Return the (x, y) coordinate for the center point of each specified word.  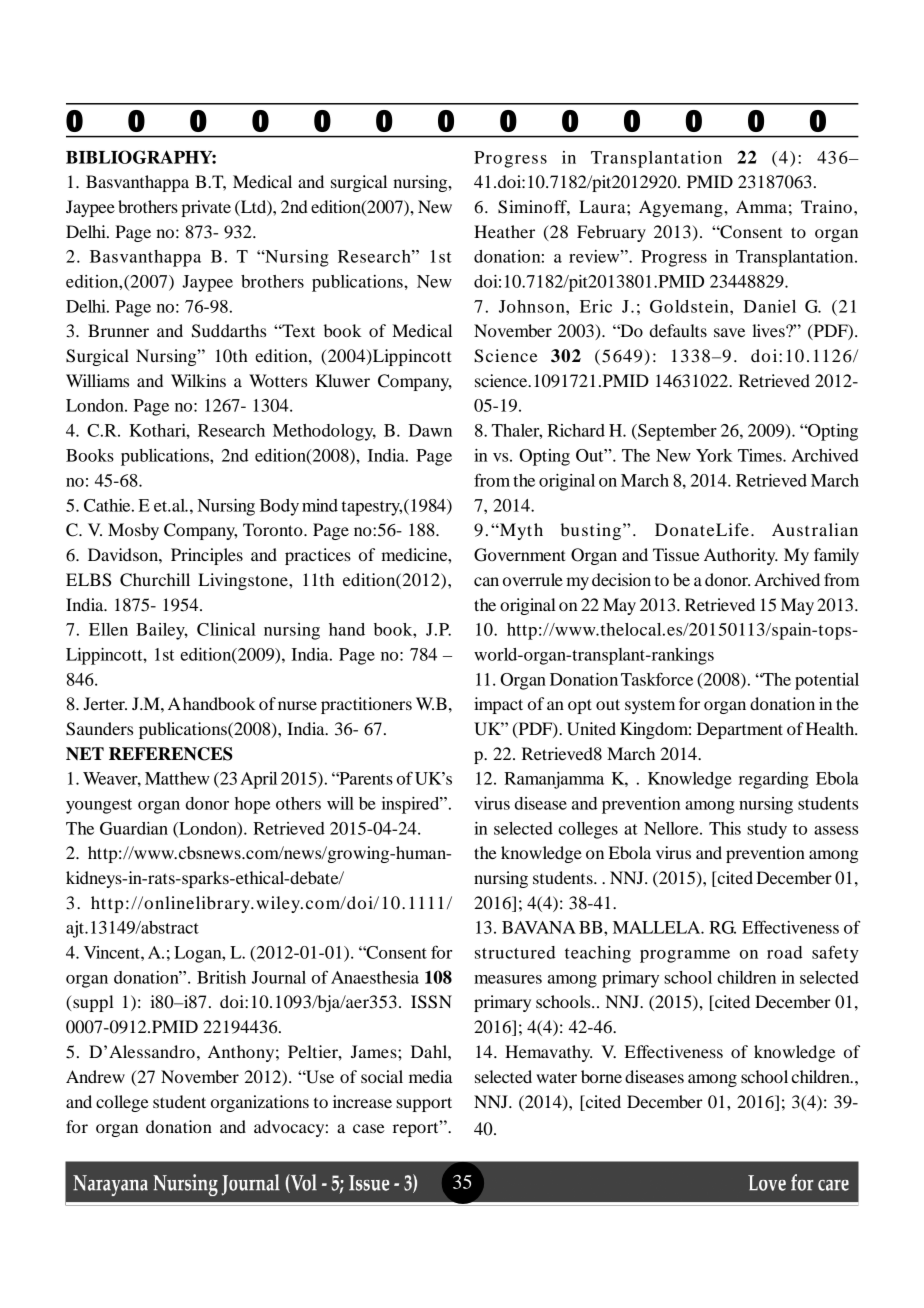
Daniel (770, 306)
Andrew (95, 1076)
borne (601, 1076)
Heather (504, 231)
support (424, 1104)
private (206, 208)
